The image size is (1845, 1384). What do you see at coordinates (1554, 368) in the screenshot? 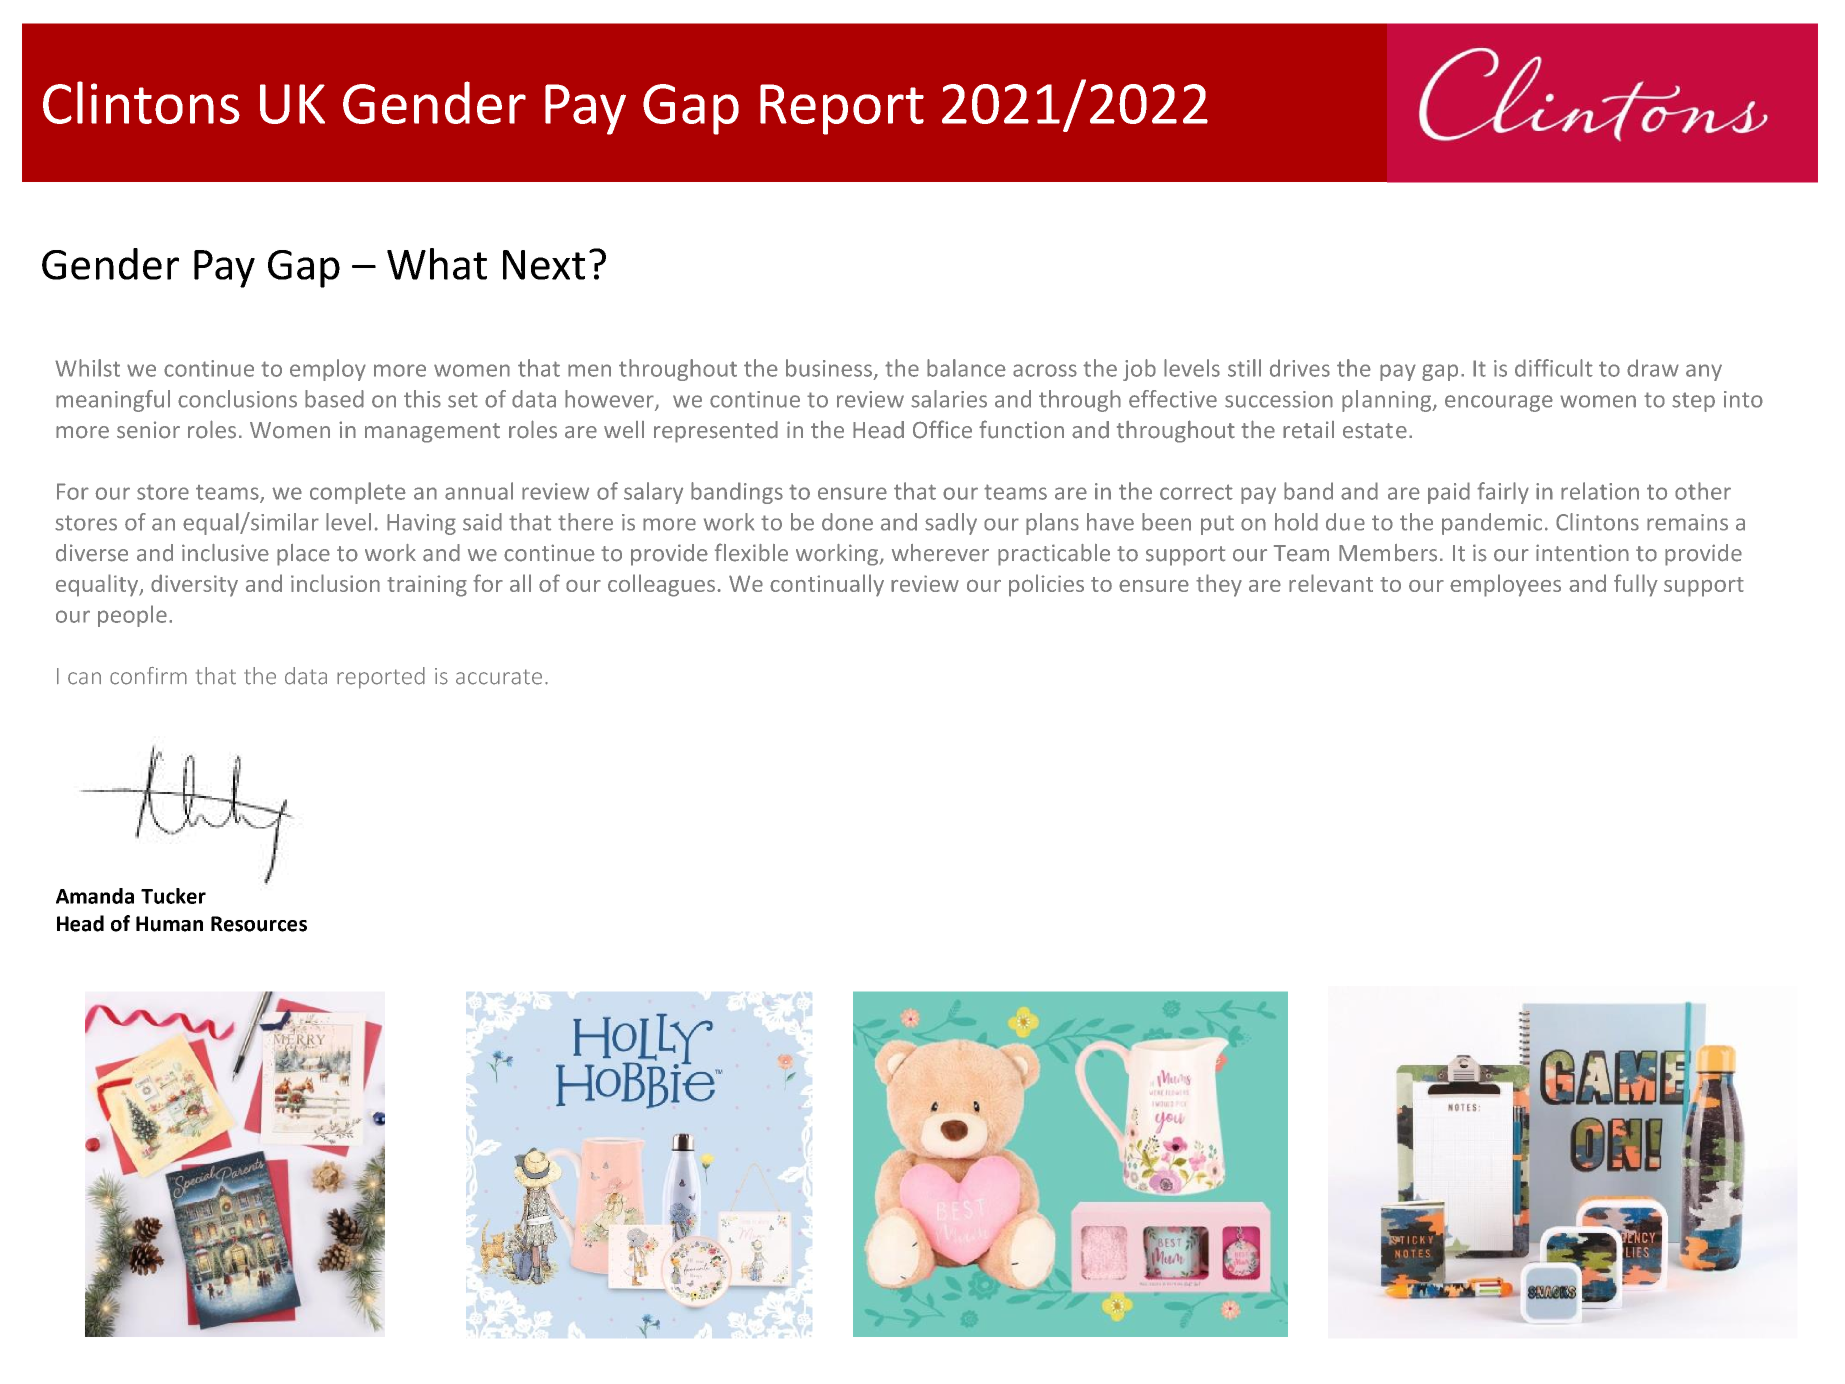
I see `difficult` at bounding box center [1554, 368].
